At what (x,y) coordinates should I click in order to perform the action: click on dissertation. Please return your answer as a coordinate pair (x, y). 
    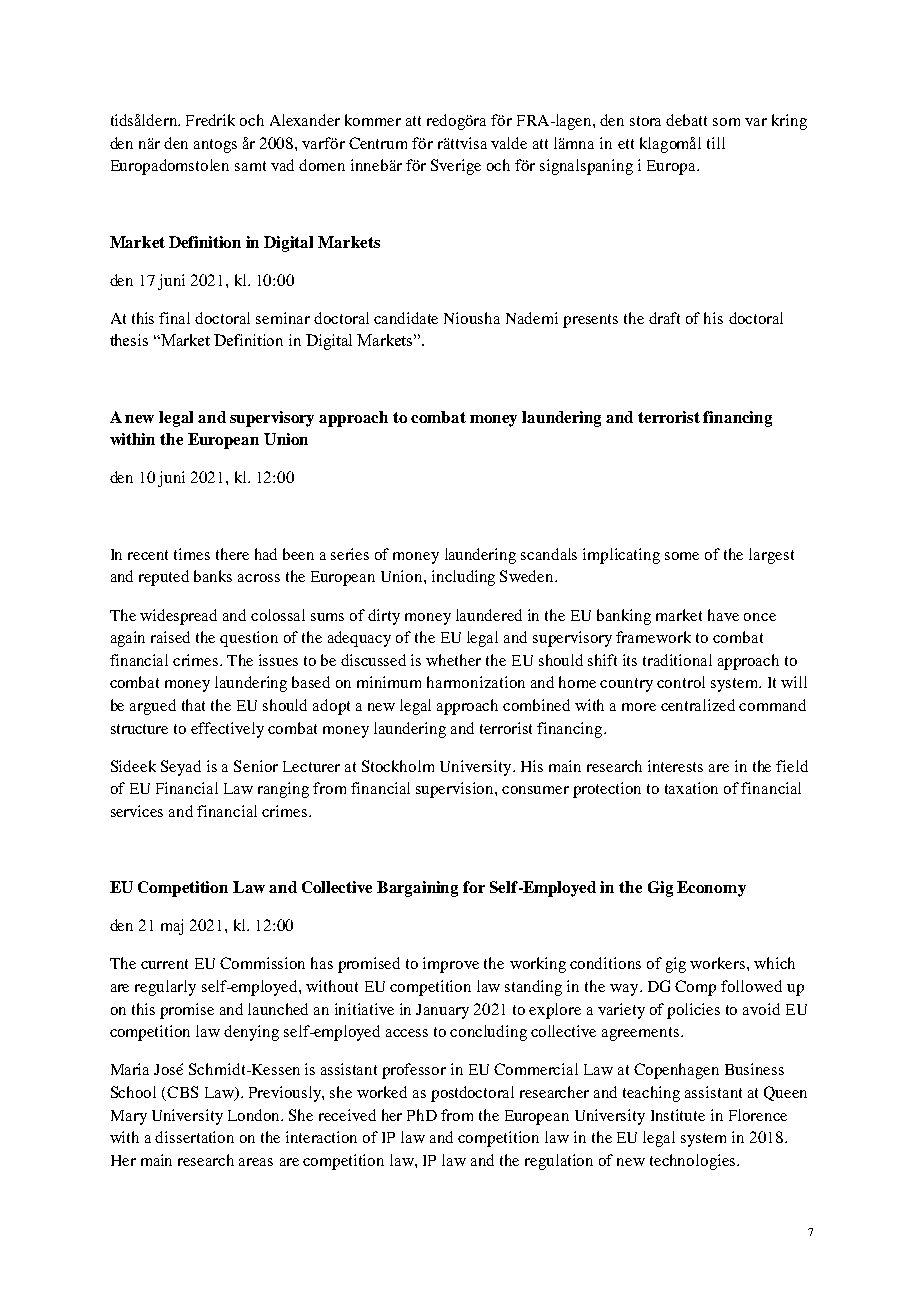
    Looking at the image, I should click on (194, 1137).
